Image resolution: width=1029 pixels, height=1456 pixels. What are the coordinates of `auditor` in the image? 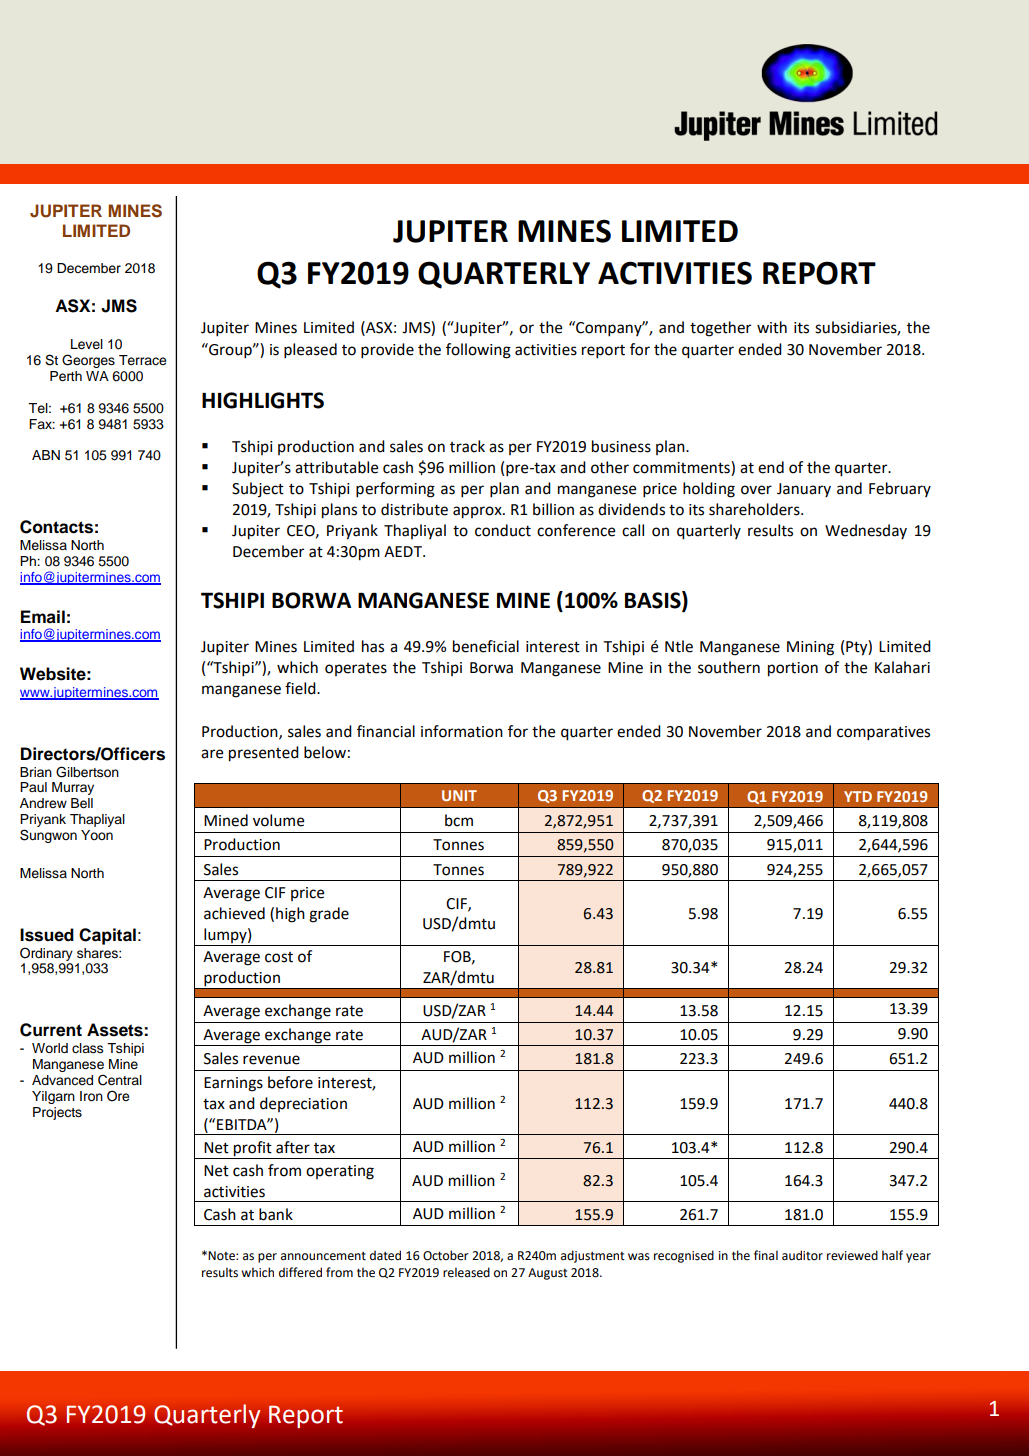 It's located at (802, 1255).
